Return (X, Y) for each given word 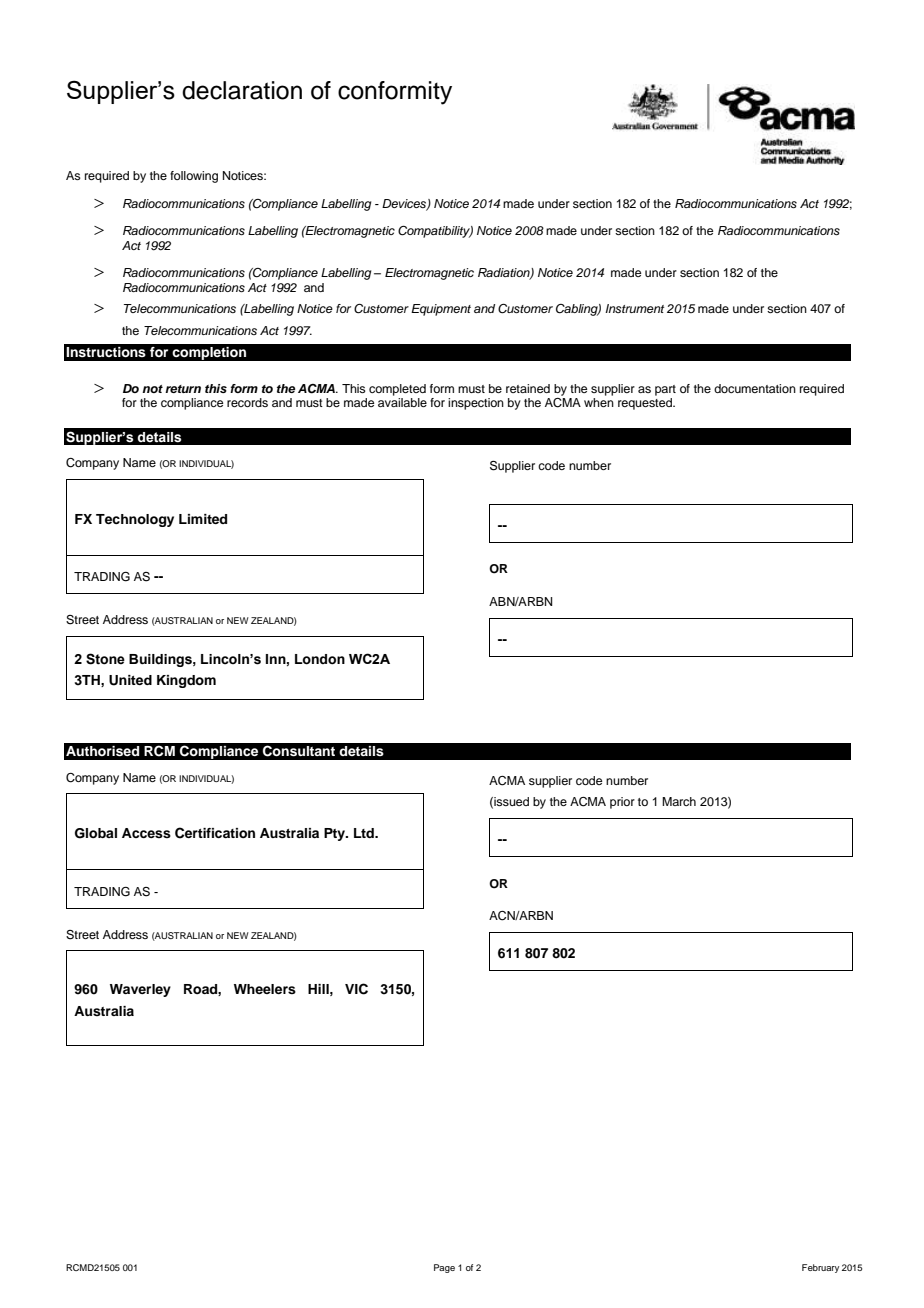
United (130, 680)
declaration (242, 90)
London (320, 659)
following (194, 177)
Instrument (634, 308)
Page (444, 1268)
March (679, 801)
